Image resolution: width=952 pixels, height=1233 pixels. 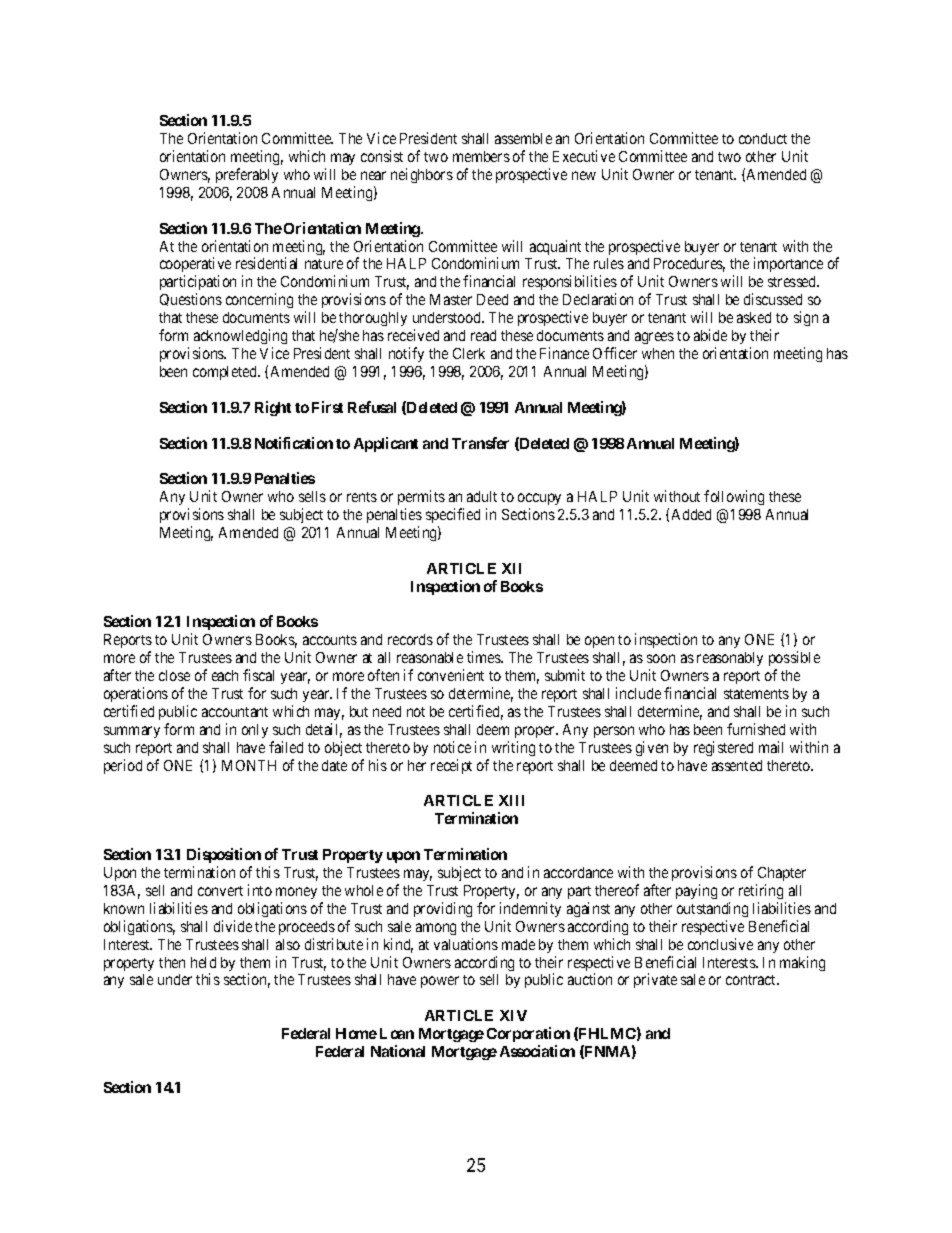 What do you see at coordinates (737, 765) in the screenshot?
I see `assented` at bounding box center [737, 765].
